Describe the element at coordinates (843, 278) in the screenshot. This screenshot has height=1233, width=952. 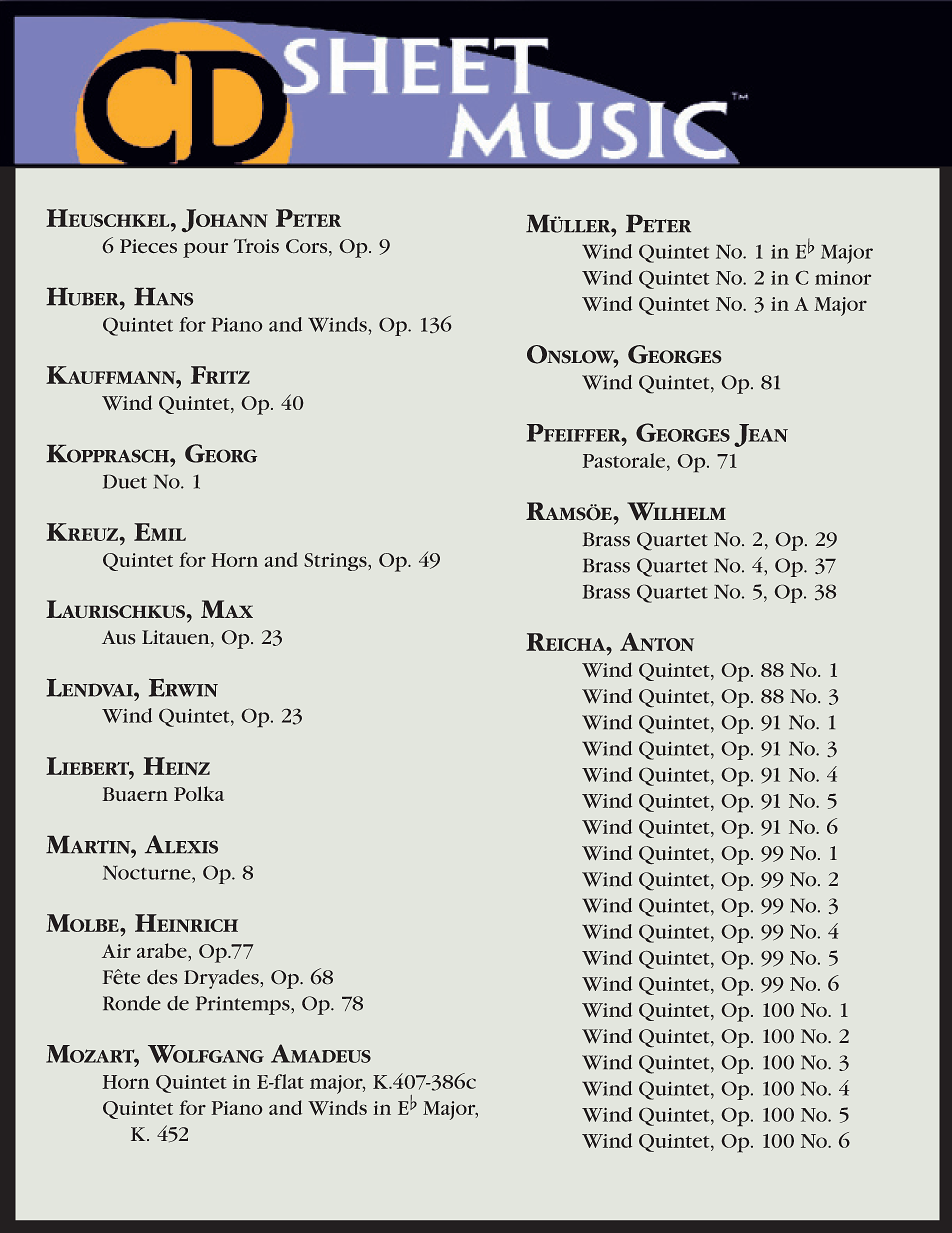
I see `minor` at that location.
